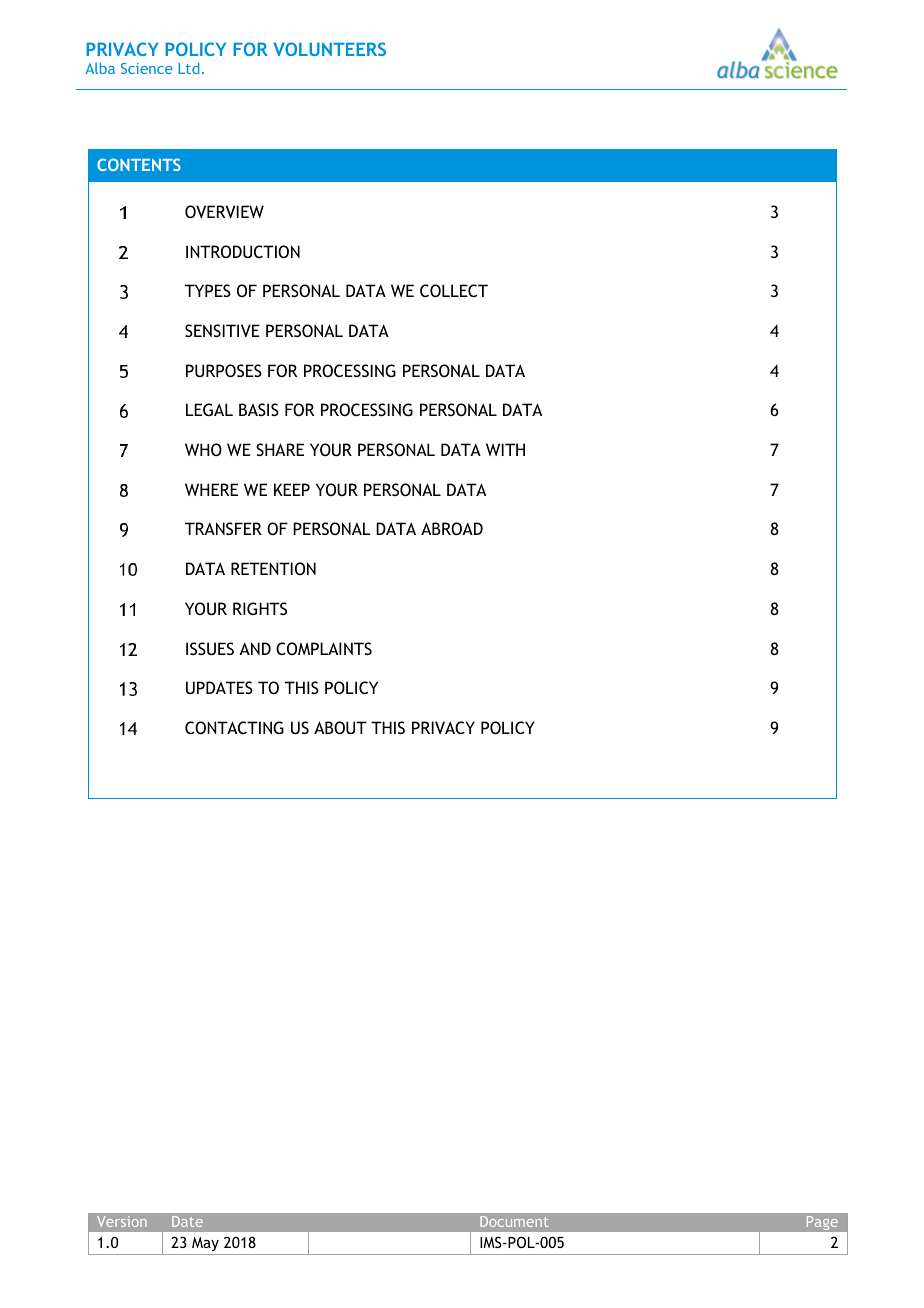 Image resolution: width=924 pixels, height=1308 pixels. I want to click on May, so click(205, 1244).
